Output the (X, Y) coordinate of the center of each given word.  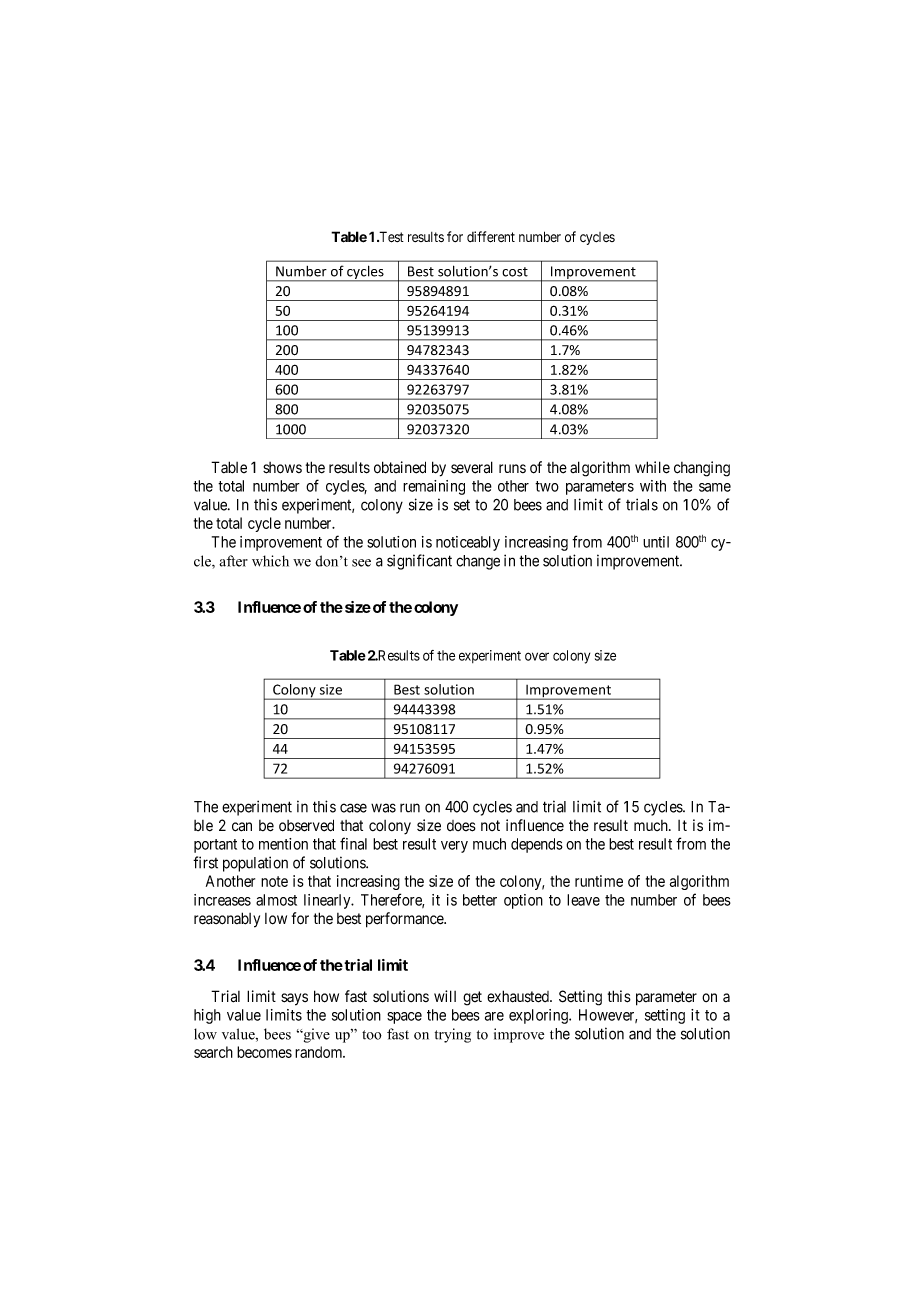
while (652, 467)
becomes (264, 1052)
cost (515, 272)
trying (453, 1035)
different (491, 237)
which (270, 561)
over (537, 656)
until (656, 542)
